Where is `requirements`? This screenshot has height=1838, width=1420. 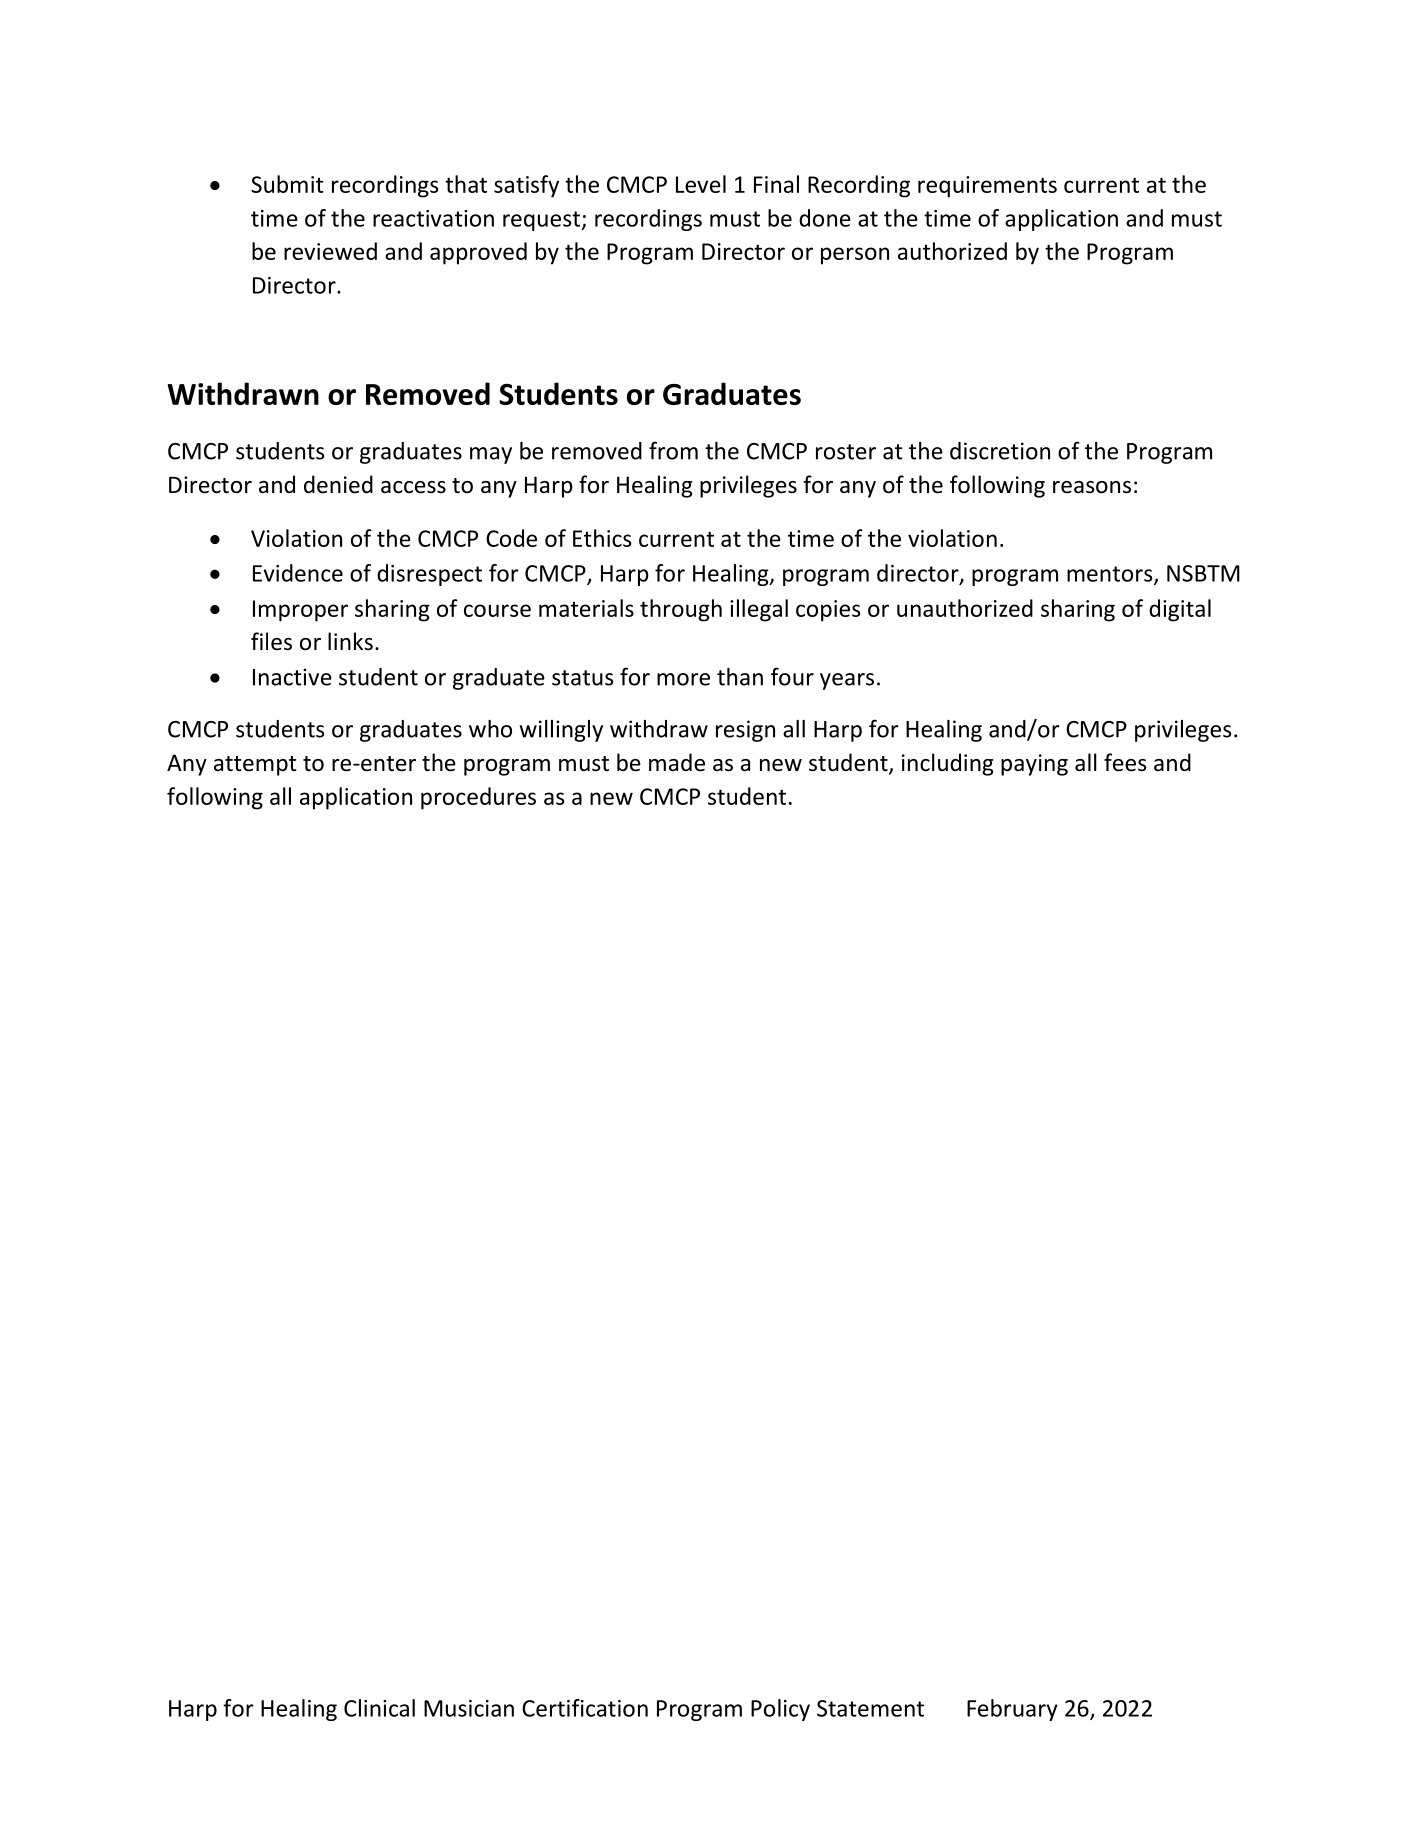 requirements is located at coordinates (987, 187).
